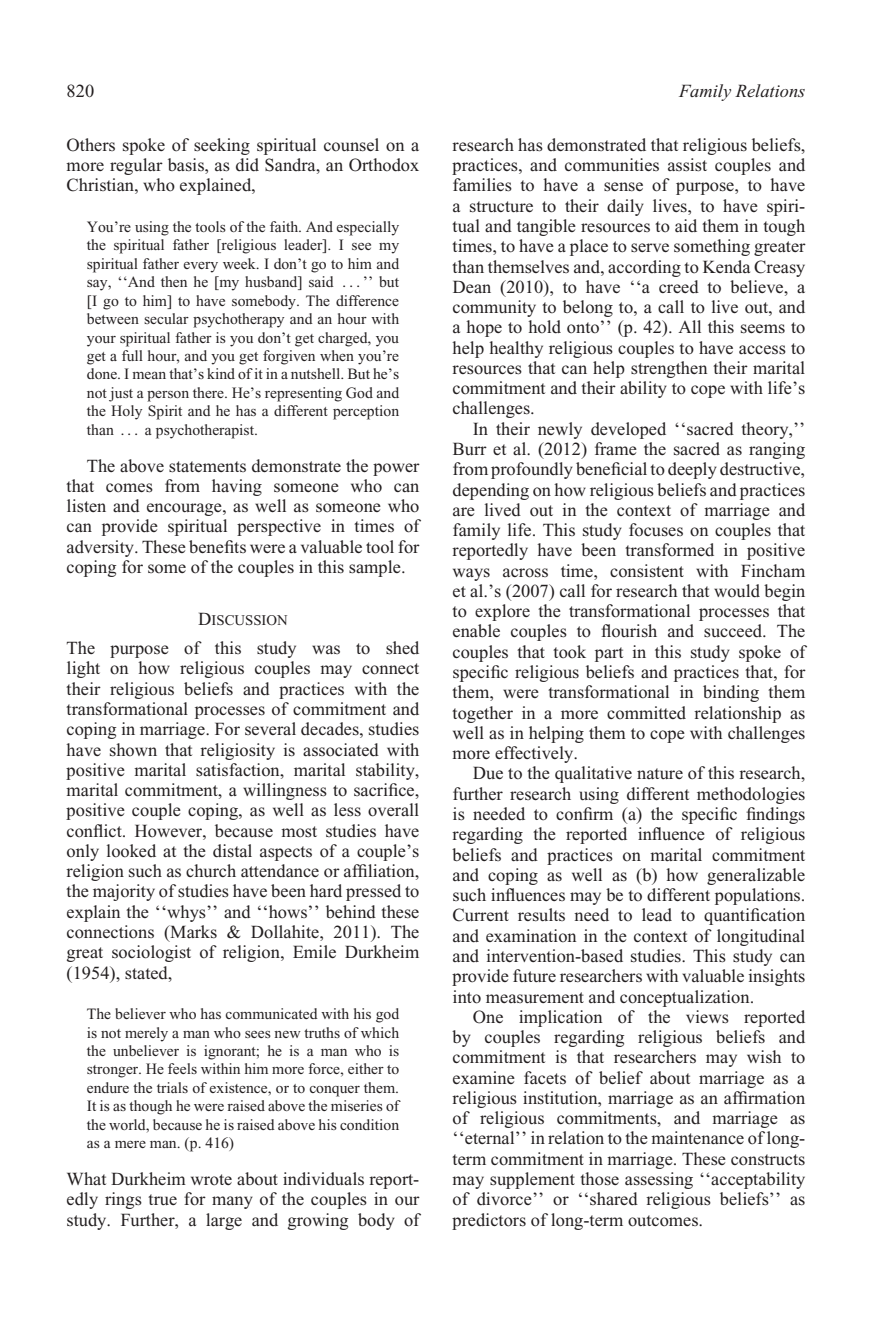  I want to click on true, so click(162, 1199).
